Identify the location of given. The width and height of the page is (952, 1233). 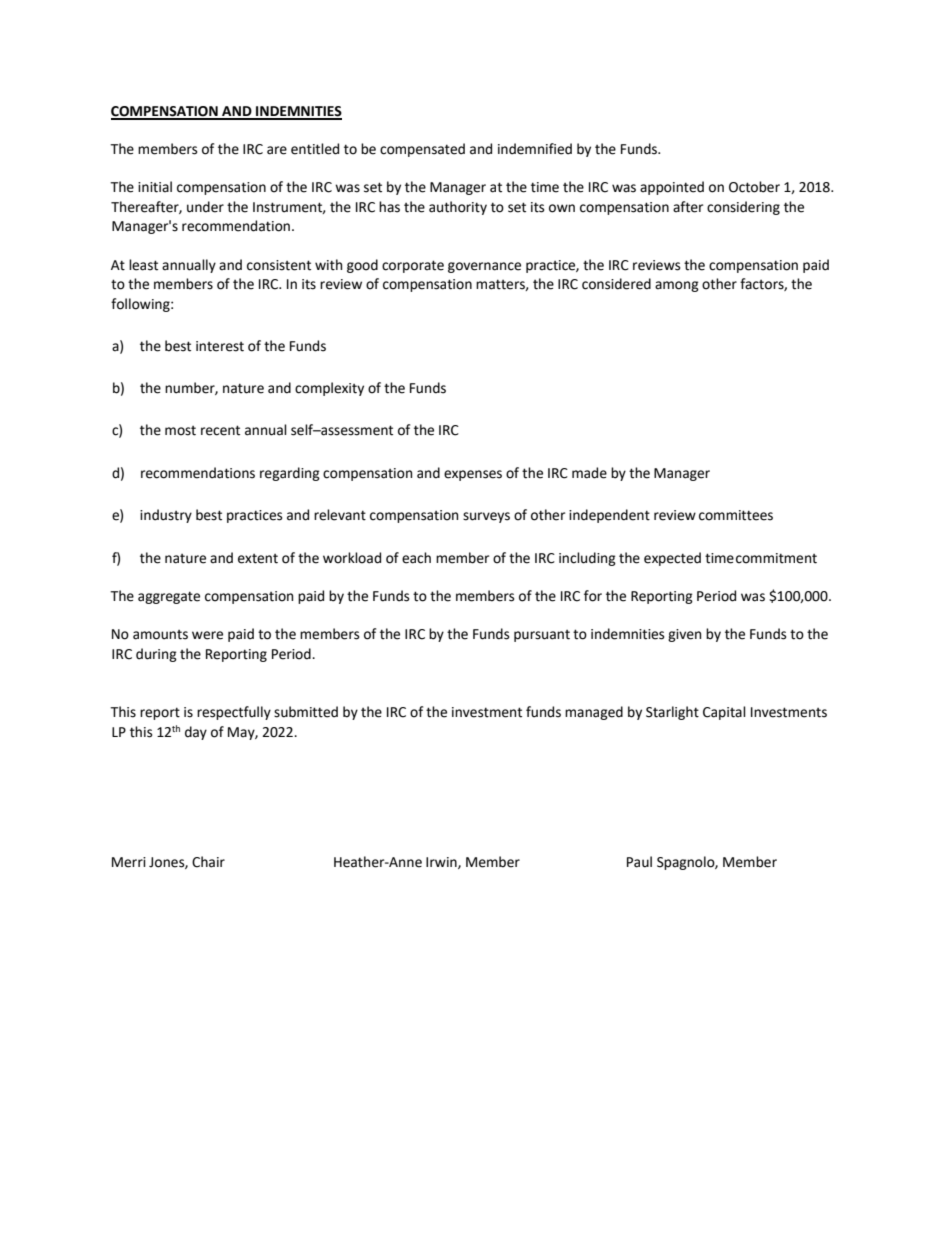
(684, 635).
